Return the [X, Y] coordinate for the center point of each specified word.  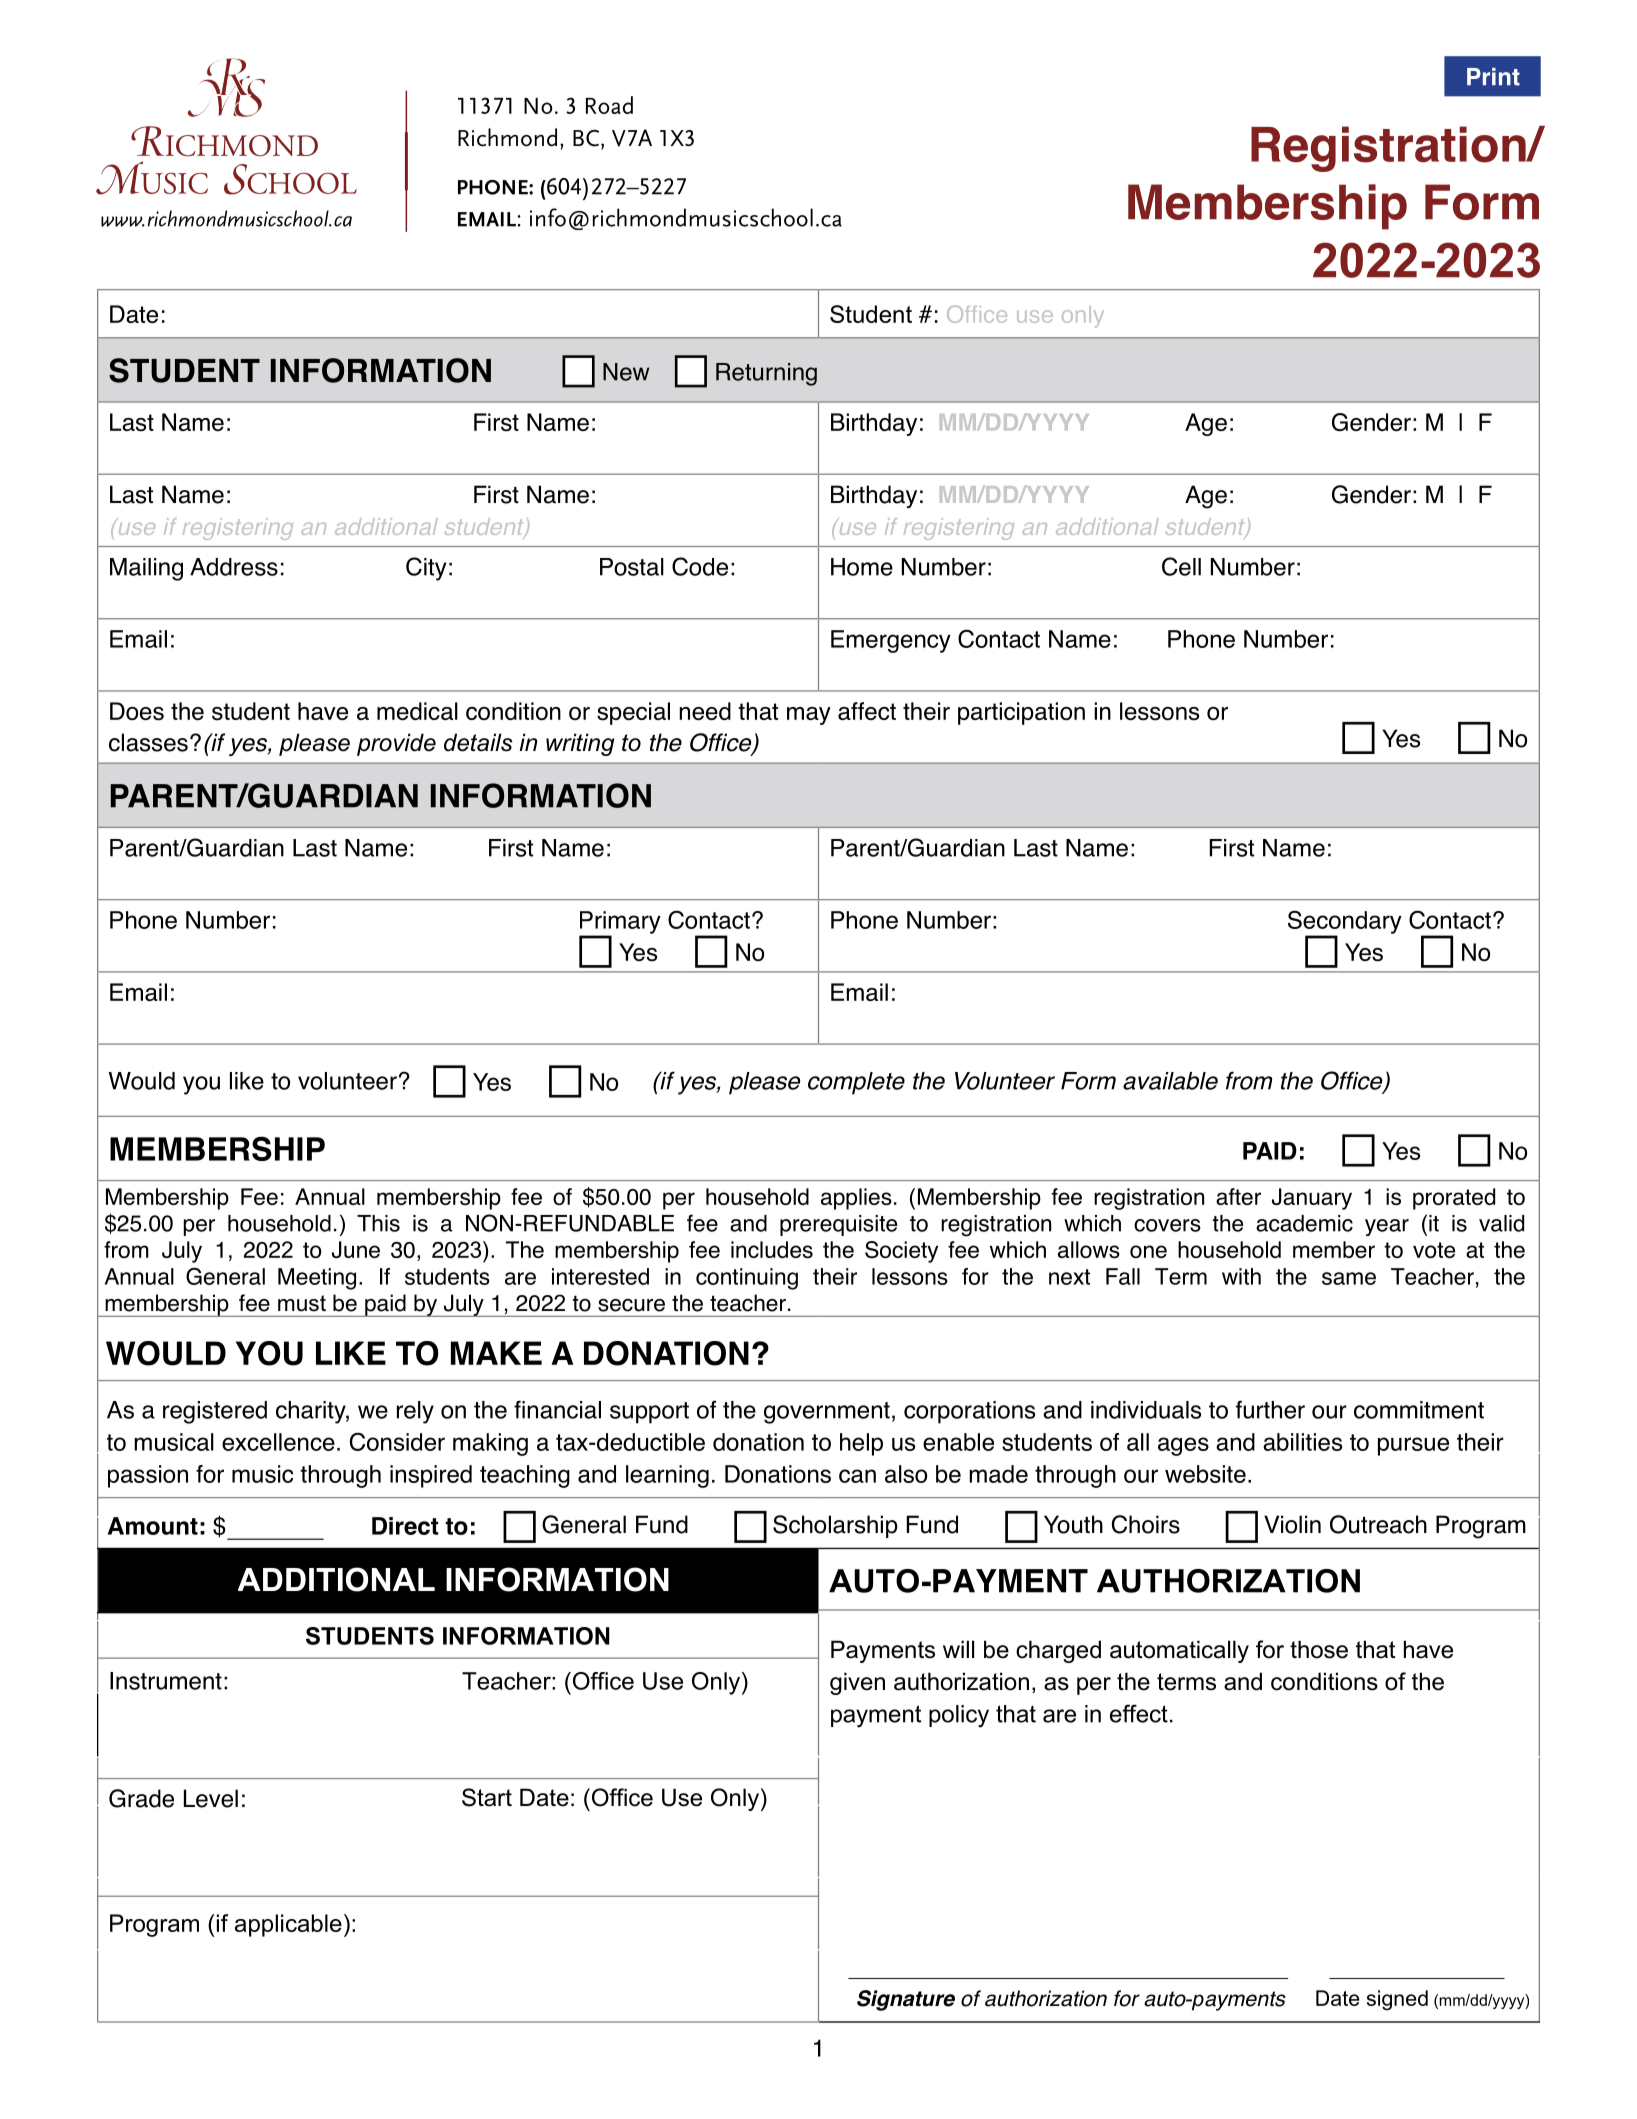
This [378, 1223]
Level [211, 1798]
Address [234, 567]
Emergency [891, 641]
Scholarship [835, 1526]
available [1170, 1081]
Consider [397, 1441]
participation [1021, 713]
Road [609, 105]
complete [856, 1083]
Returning [766, 374]
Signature [906, 2000]
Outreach [1378, 1524]
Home [862, 567]
